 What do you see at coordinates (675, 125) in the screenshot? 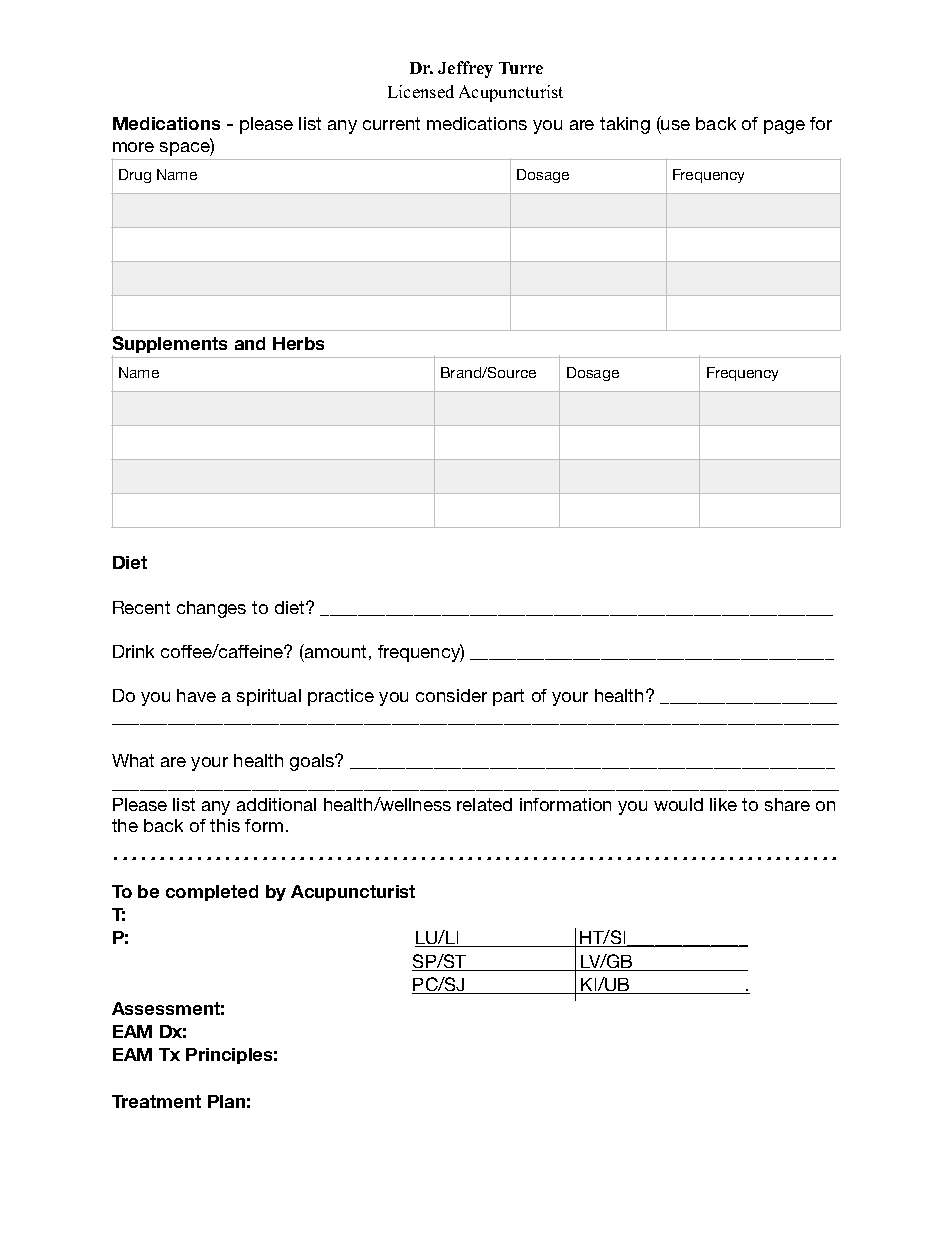
I see `use` at bounding box center [675, 125].
